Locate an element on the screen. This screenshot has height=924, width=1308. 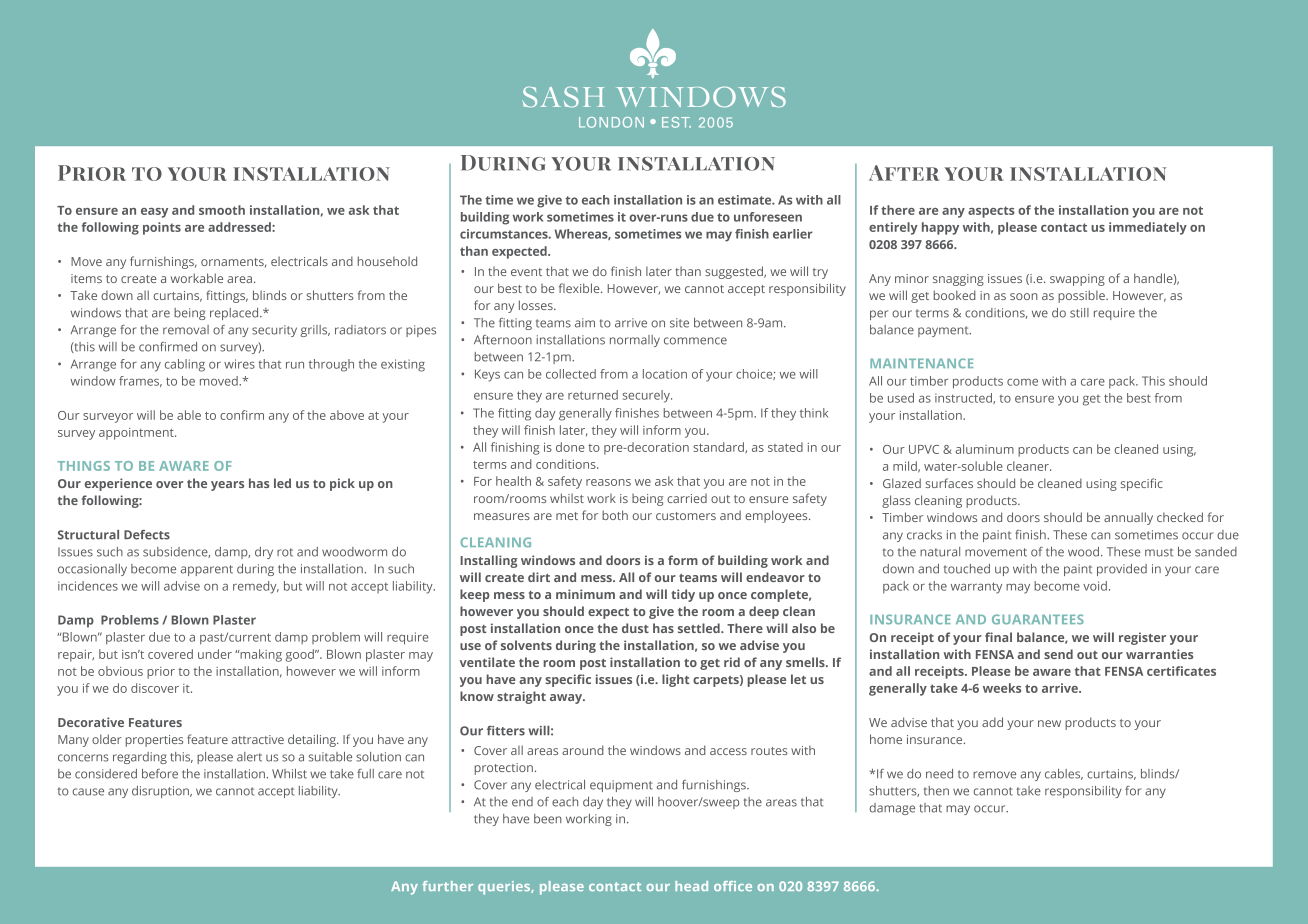
immediately is located at coordinates (1148, 228).
